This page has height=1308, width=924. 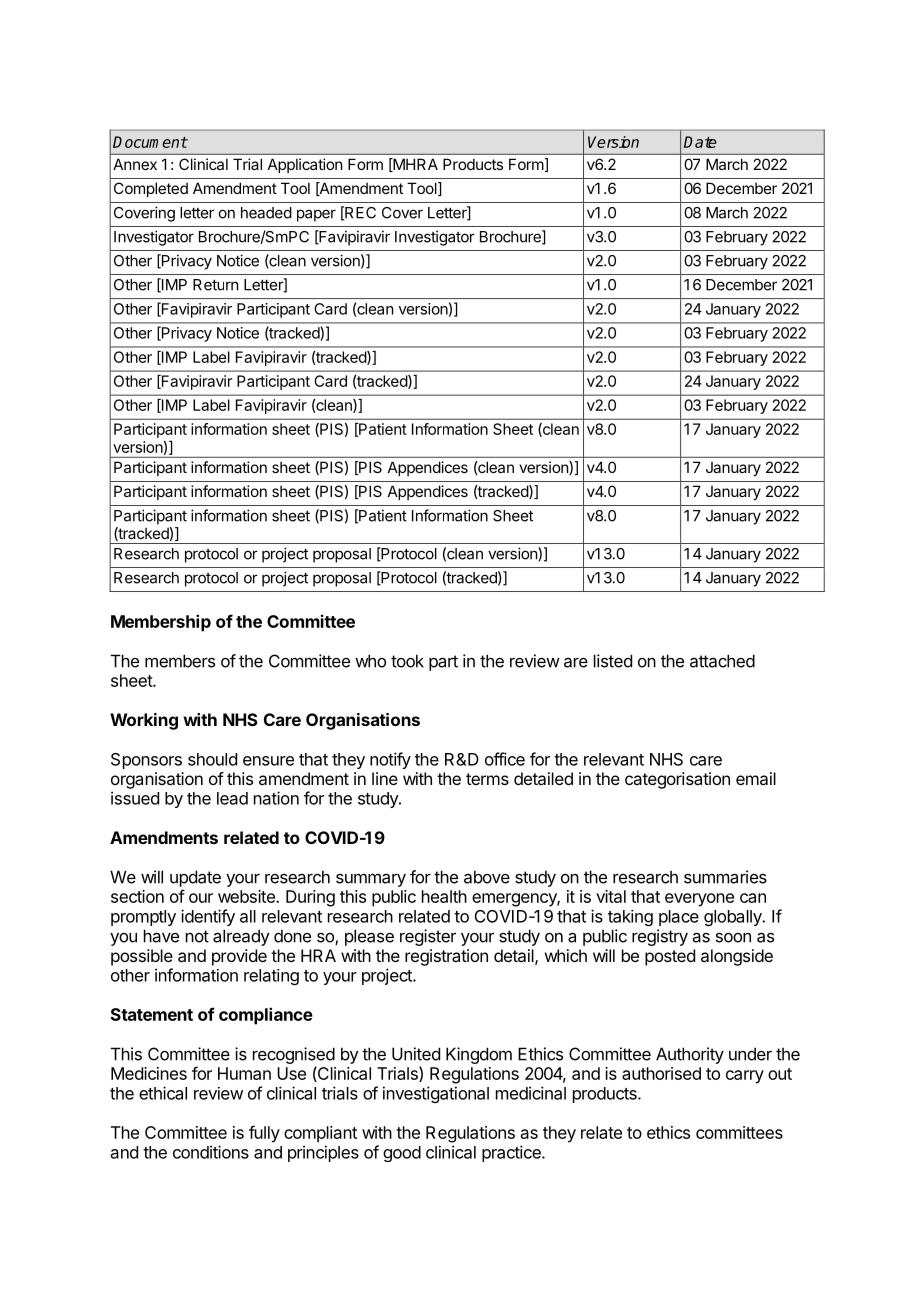 I want to click on attached, so click(x=722, y=661).
